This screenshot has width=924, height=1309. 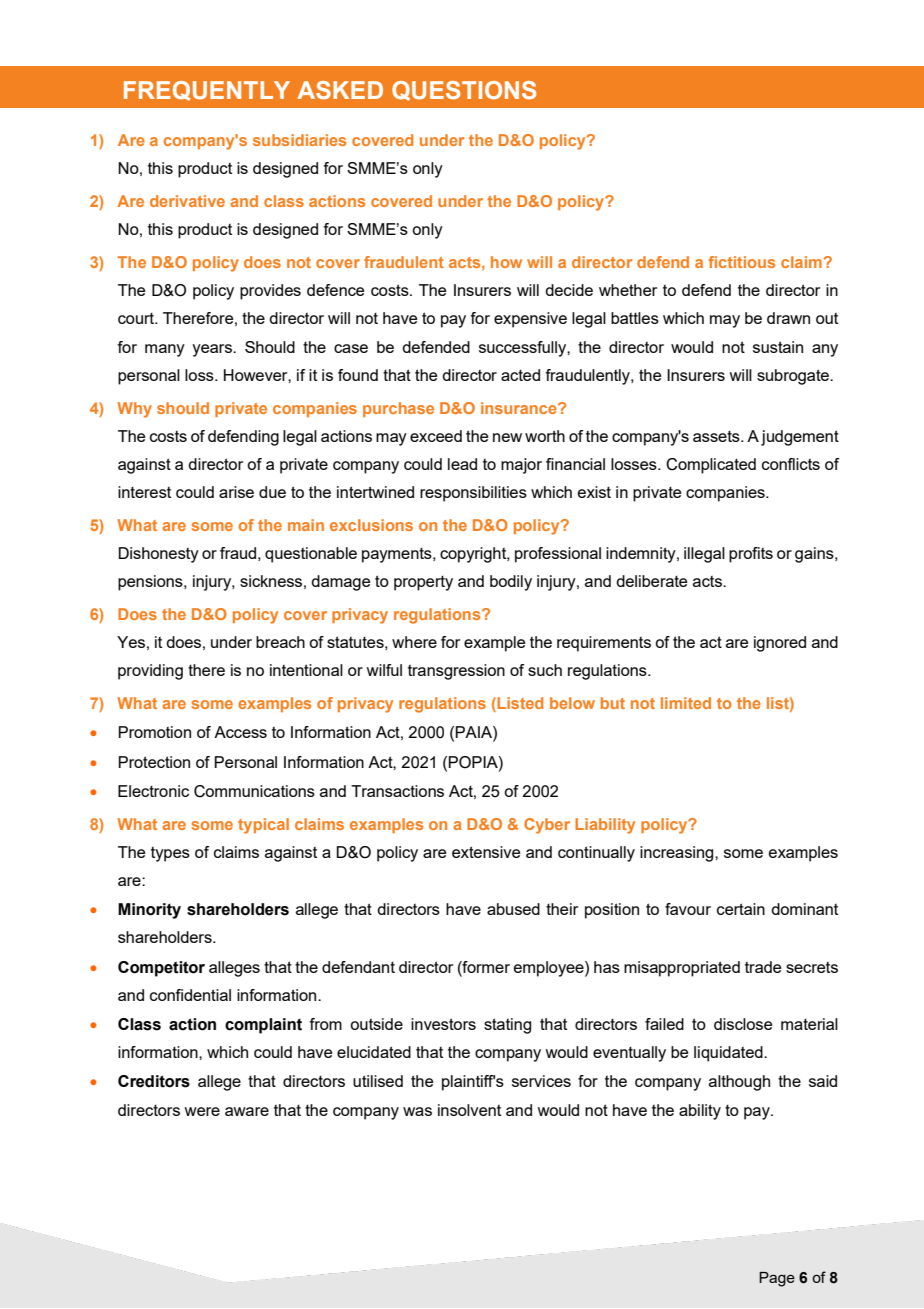 What do you see at coordinates (240, 732) in the screenshot?
I see `Access` at bounding box center [240, 732].
